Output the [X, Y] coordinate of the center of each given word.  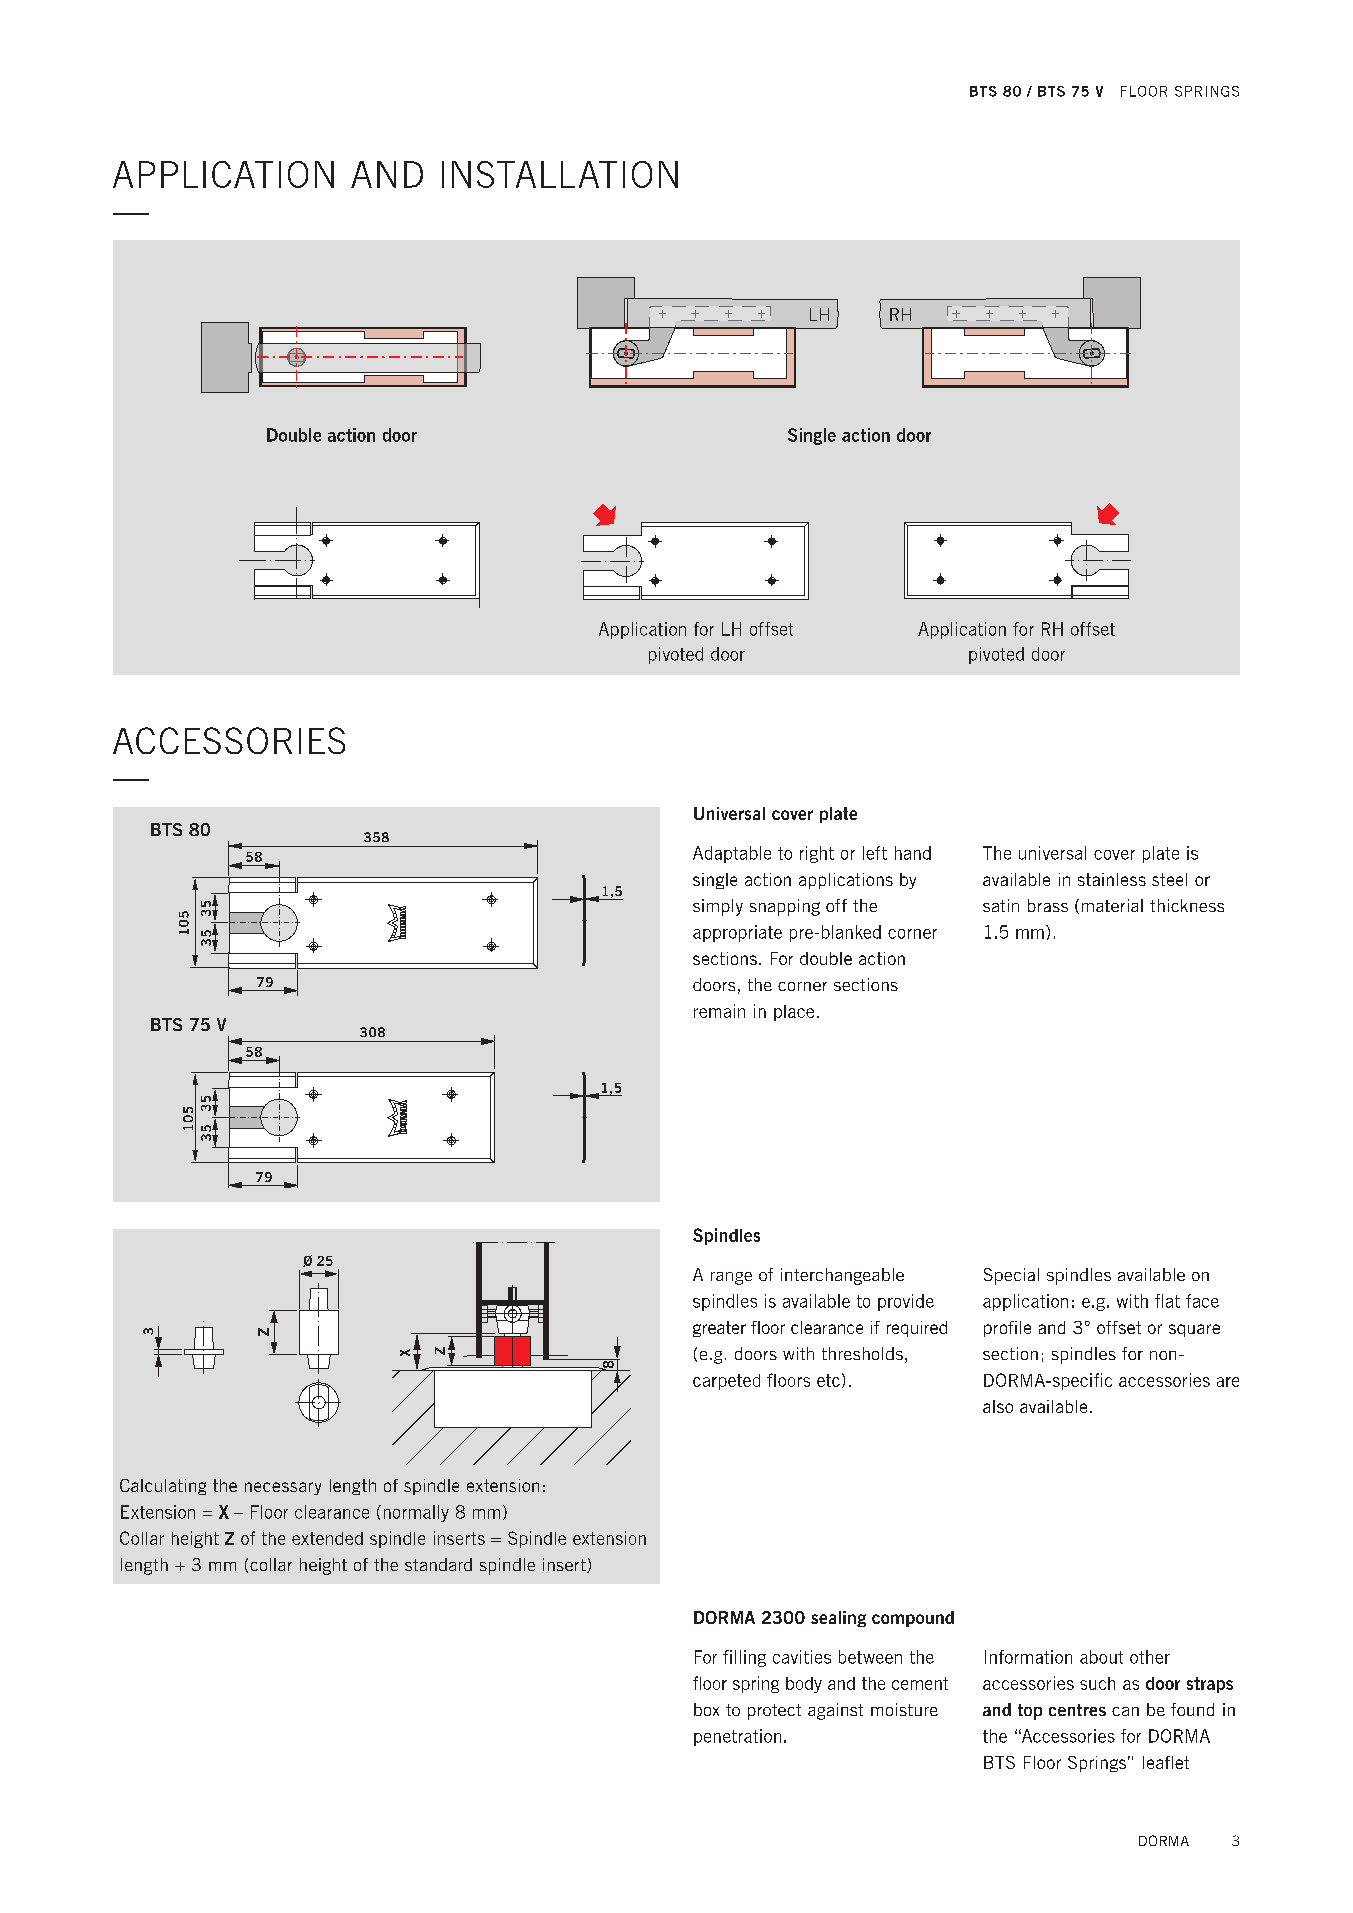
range [731, 1278]
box [706, 1709]
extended [327, 1538]
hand [913, 853]
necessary [283, 1488]
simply [718, 907]
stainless [1112, 879]
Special [1011, 1276]
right [817, 854]
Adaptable [732, 854]
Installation [560, 174]
